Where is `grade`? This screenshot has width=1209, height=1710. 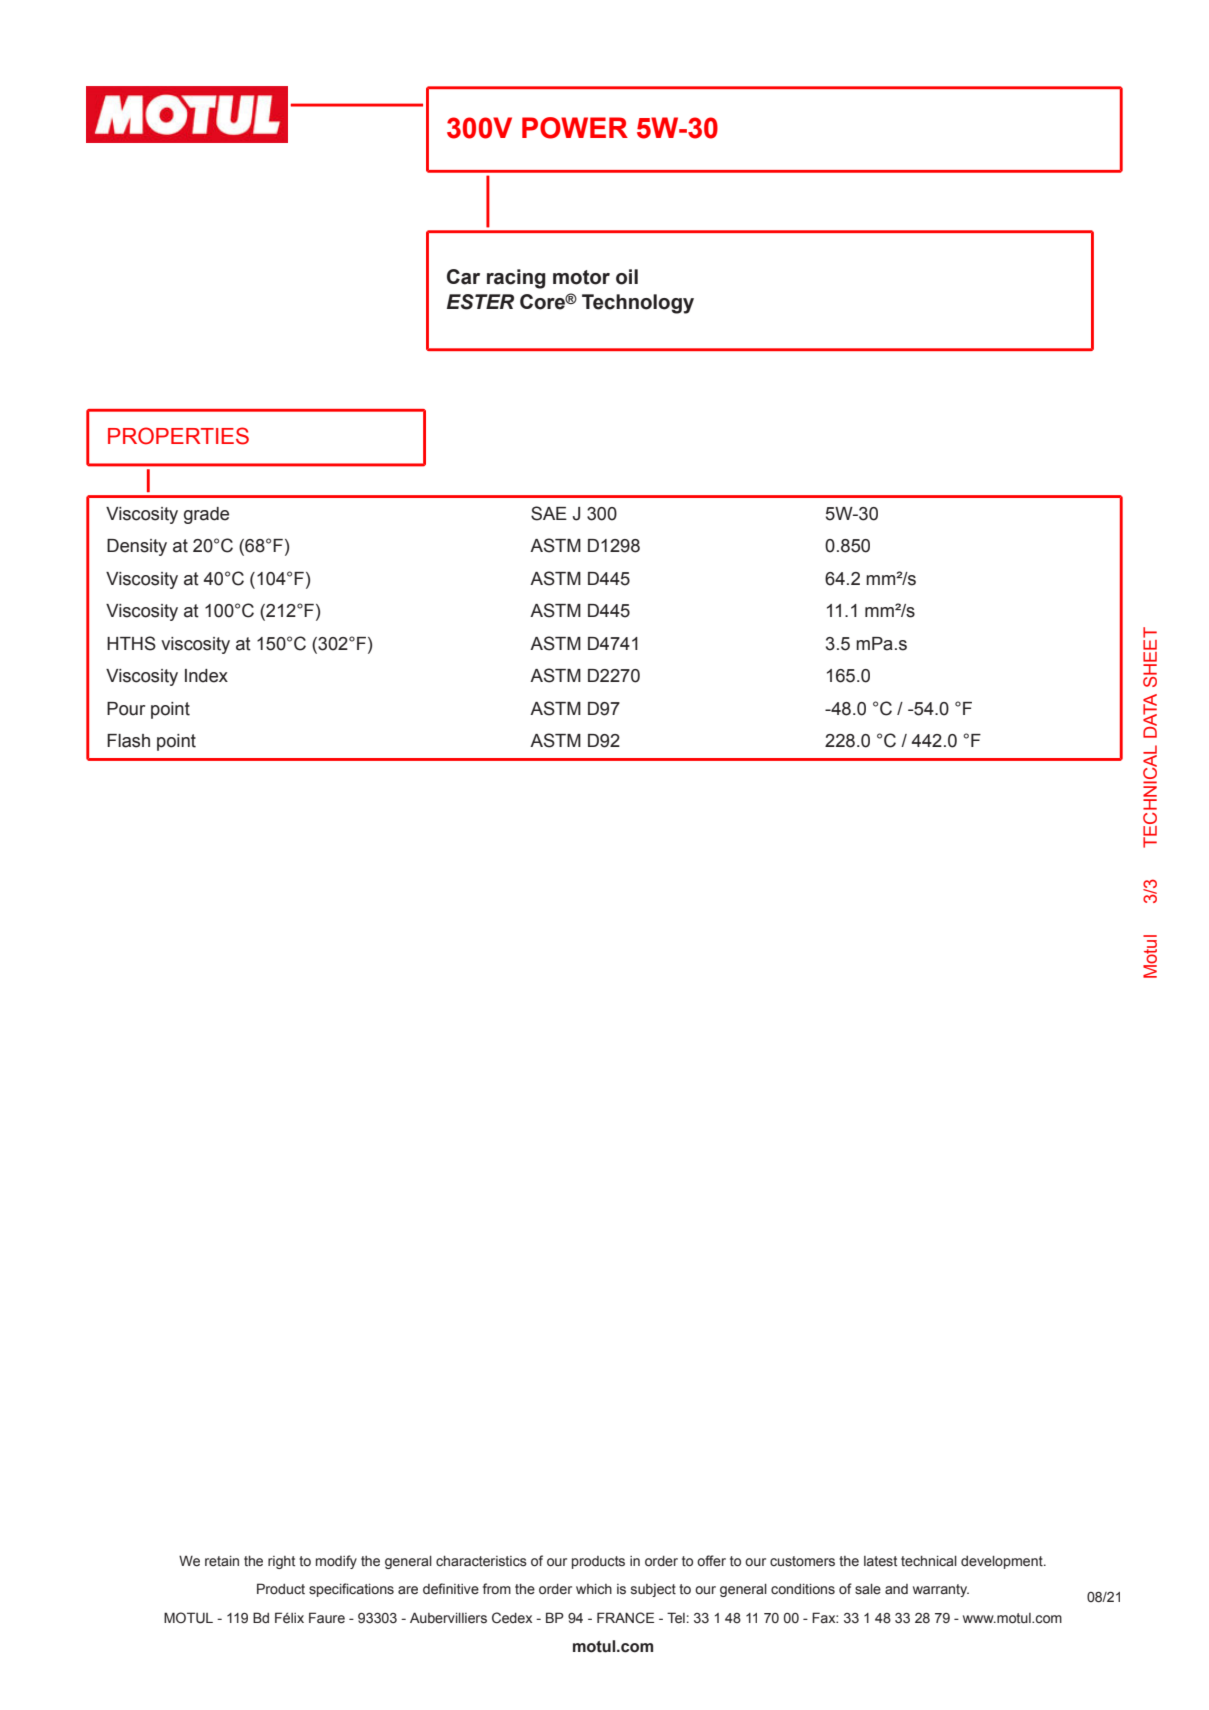 grade is located at coordinates (206, 515).
